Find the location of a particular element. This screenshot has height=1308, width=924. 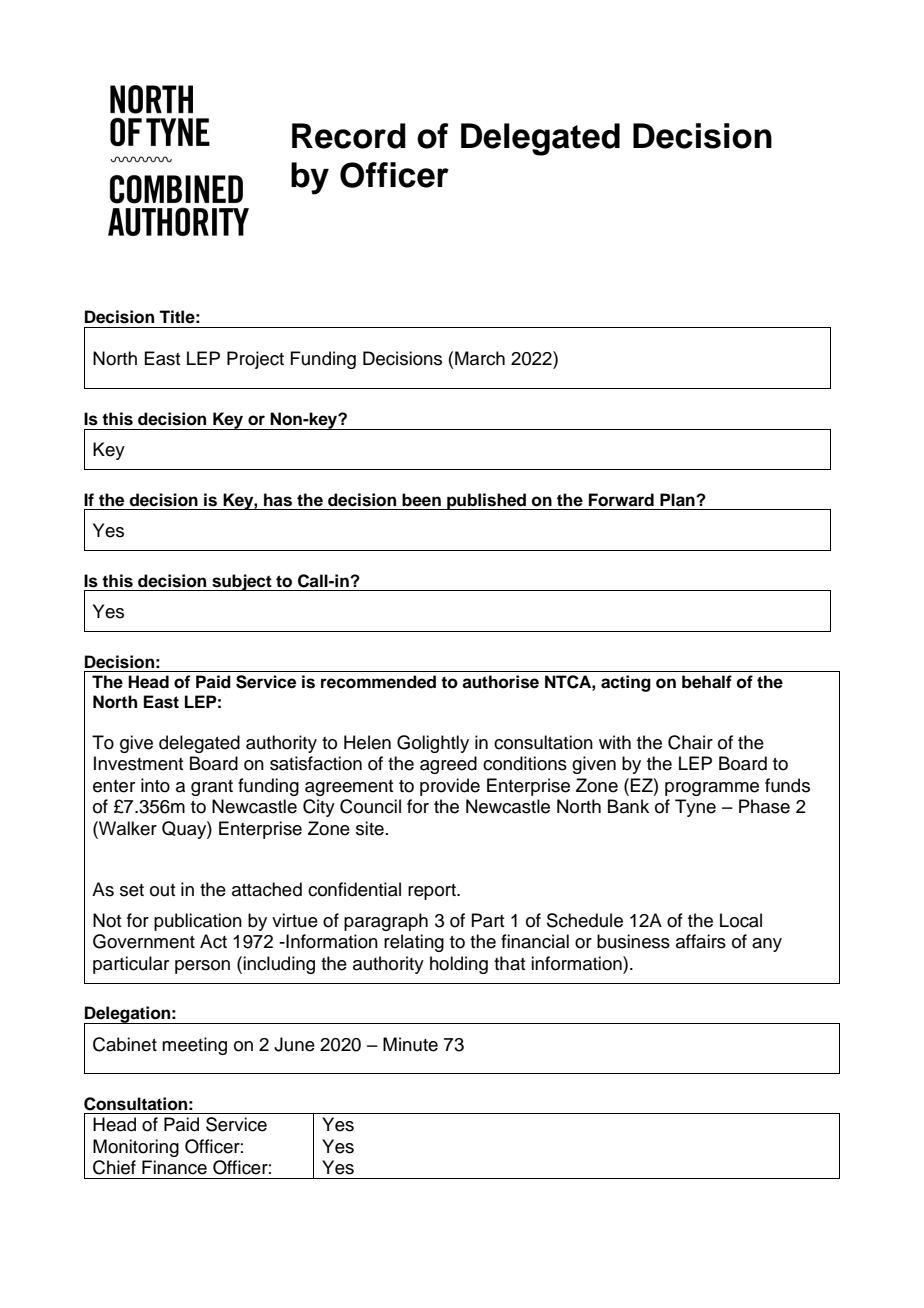

Plan is located at coordinates (678, 500).
